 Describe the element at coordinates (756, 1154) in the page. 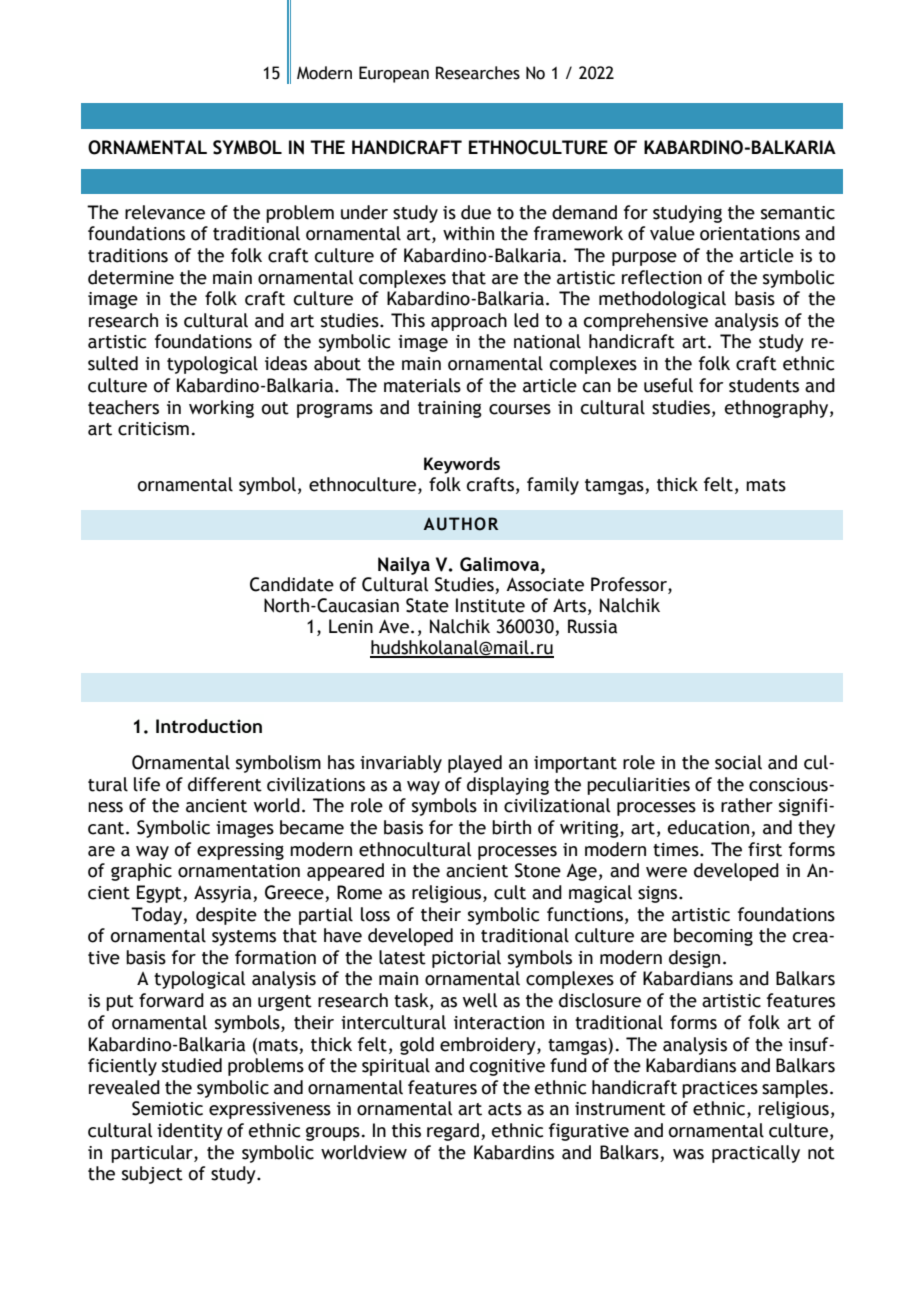

I see `practically` at that location.
